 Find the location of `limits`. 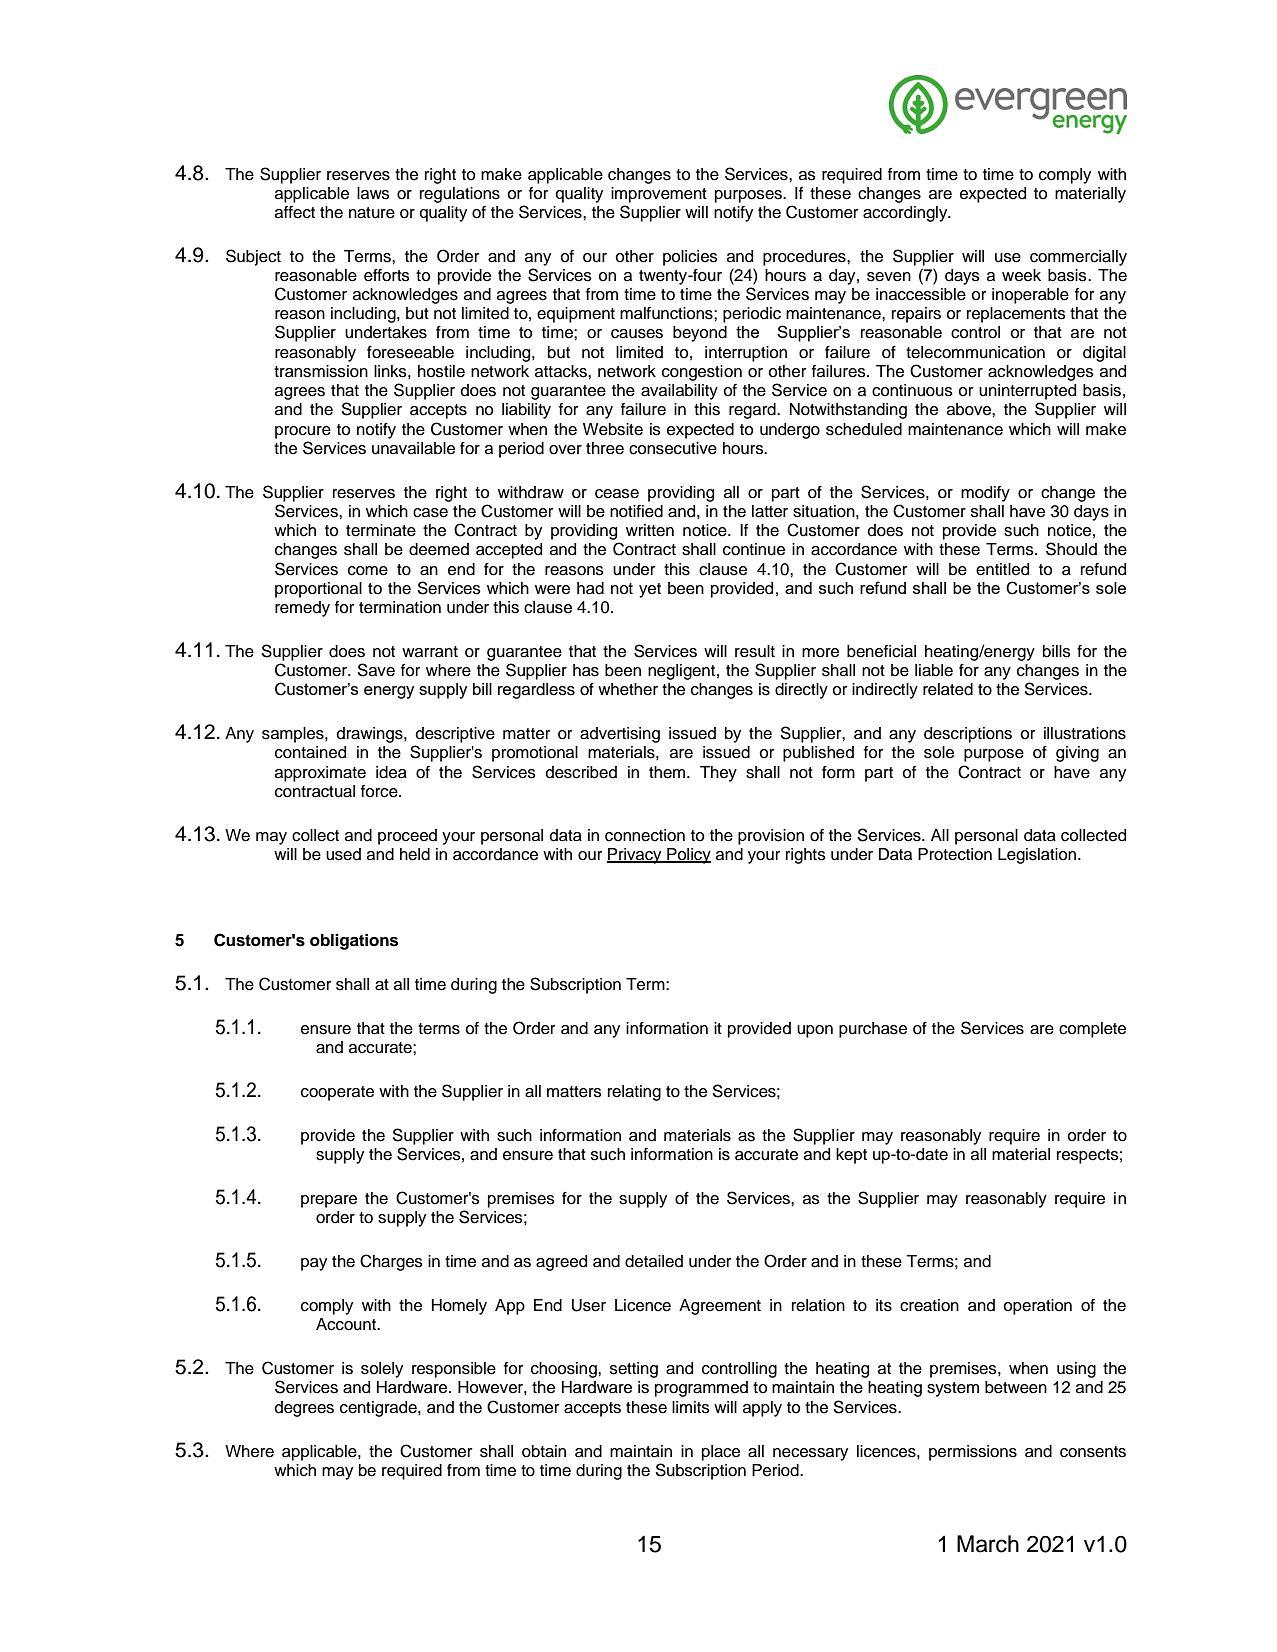

limits is located at coordinates (691, 1407).
